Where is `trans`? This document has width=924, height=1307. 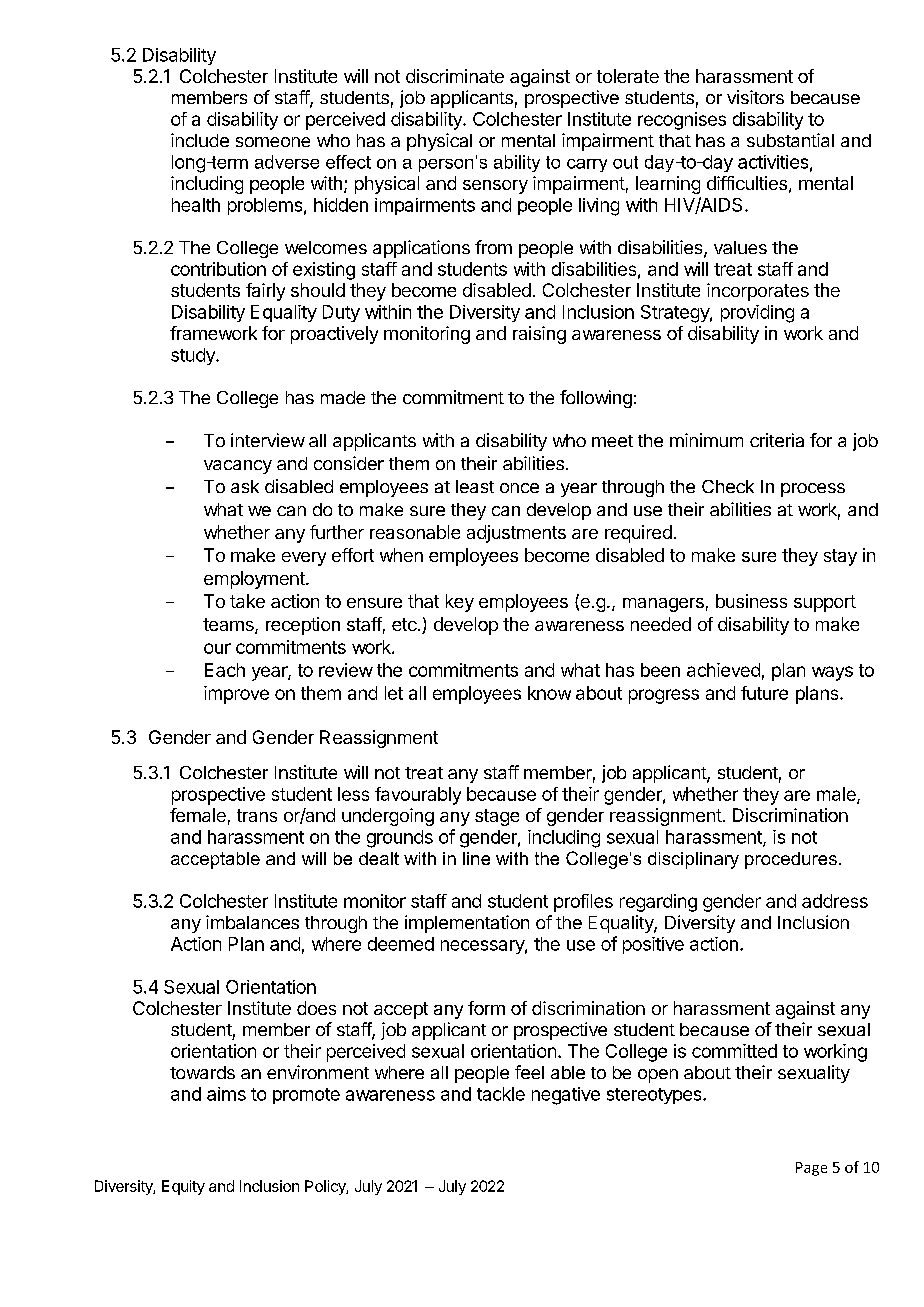 trans is located at coordinates (257, 815).
